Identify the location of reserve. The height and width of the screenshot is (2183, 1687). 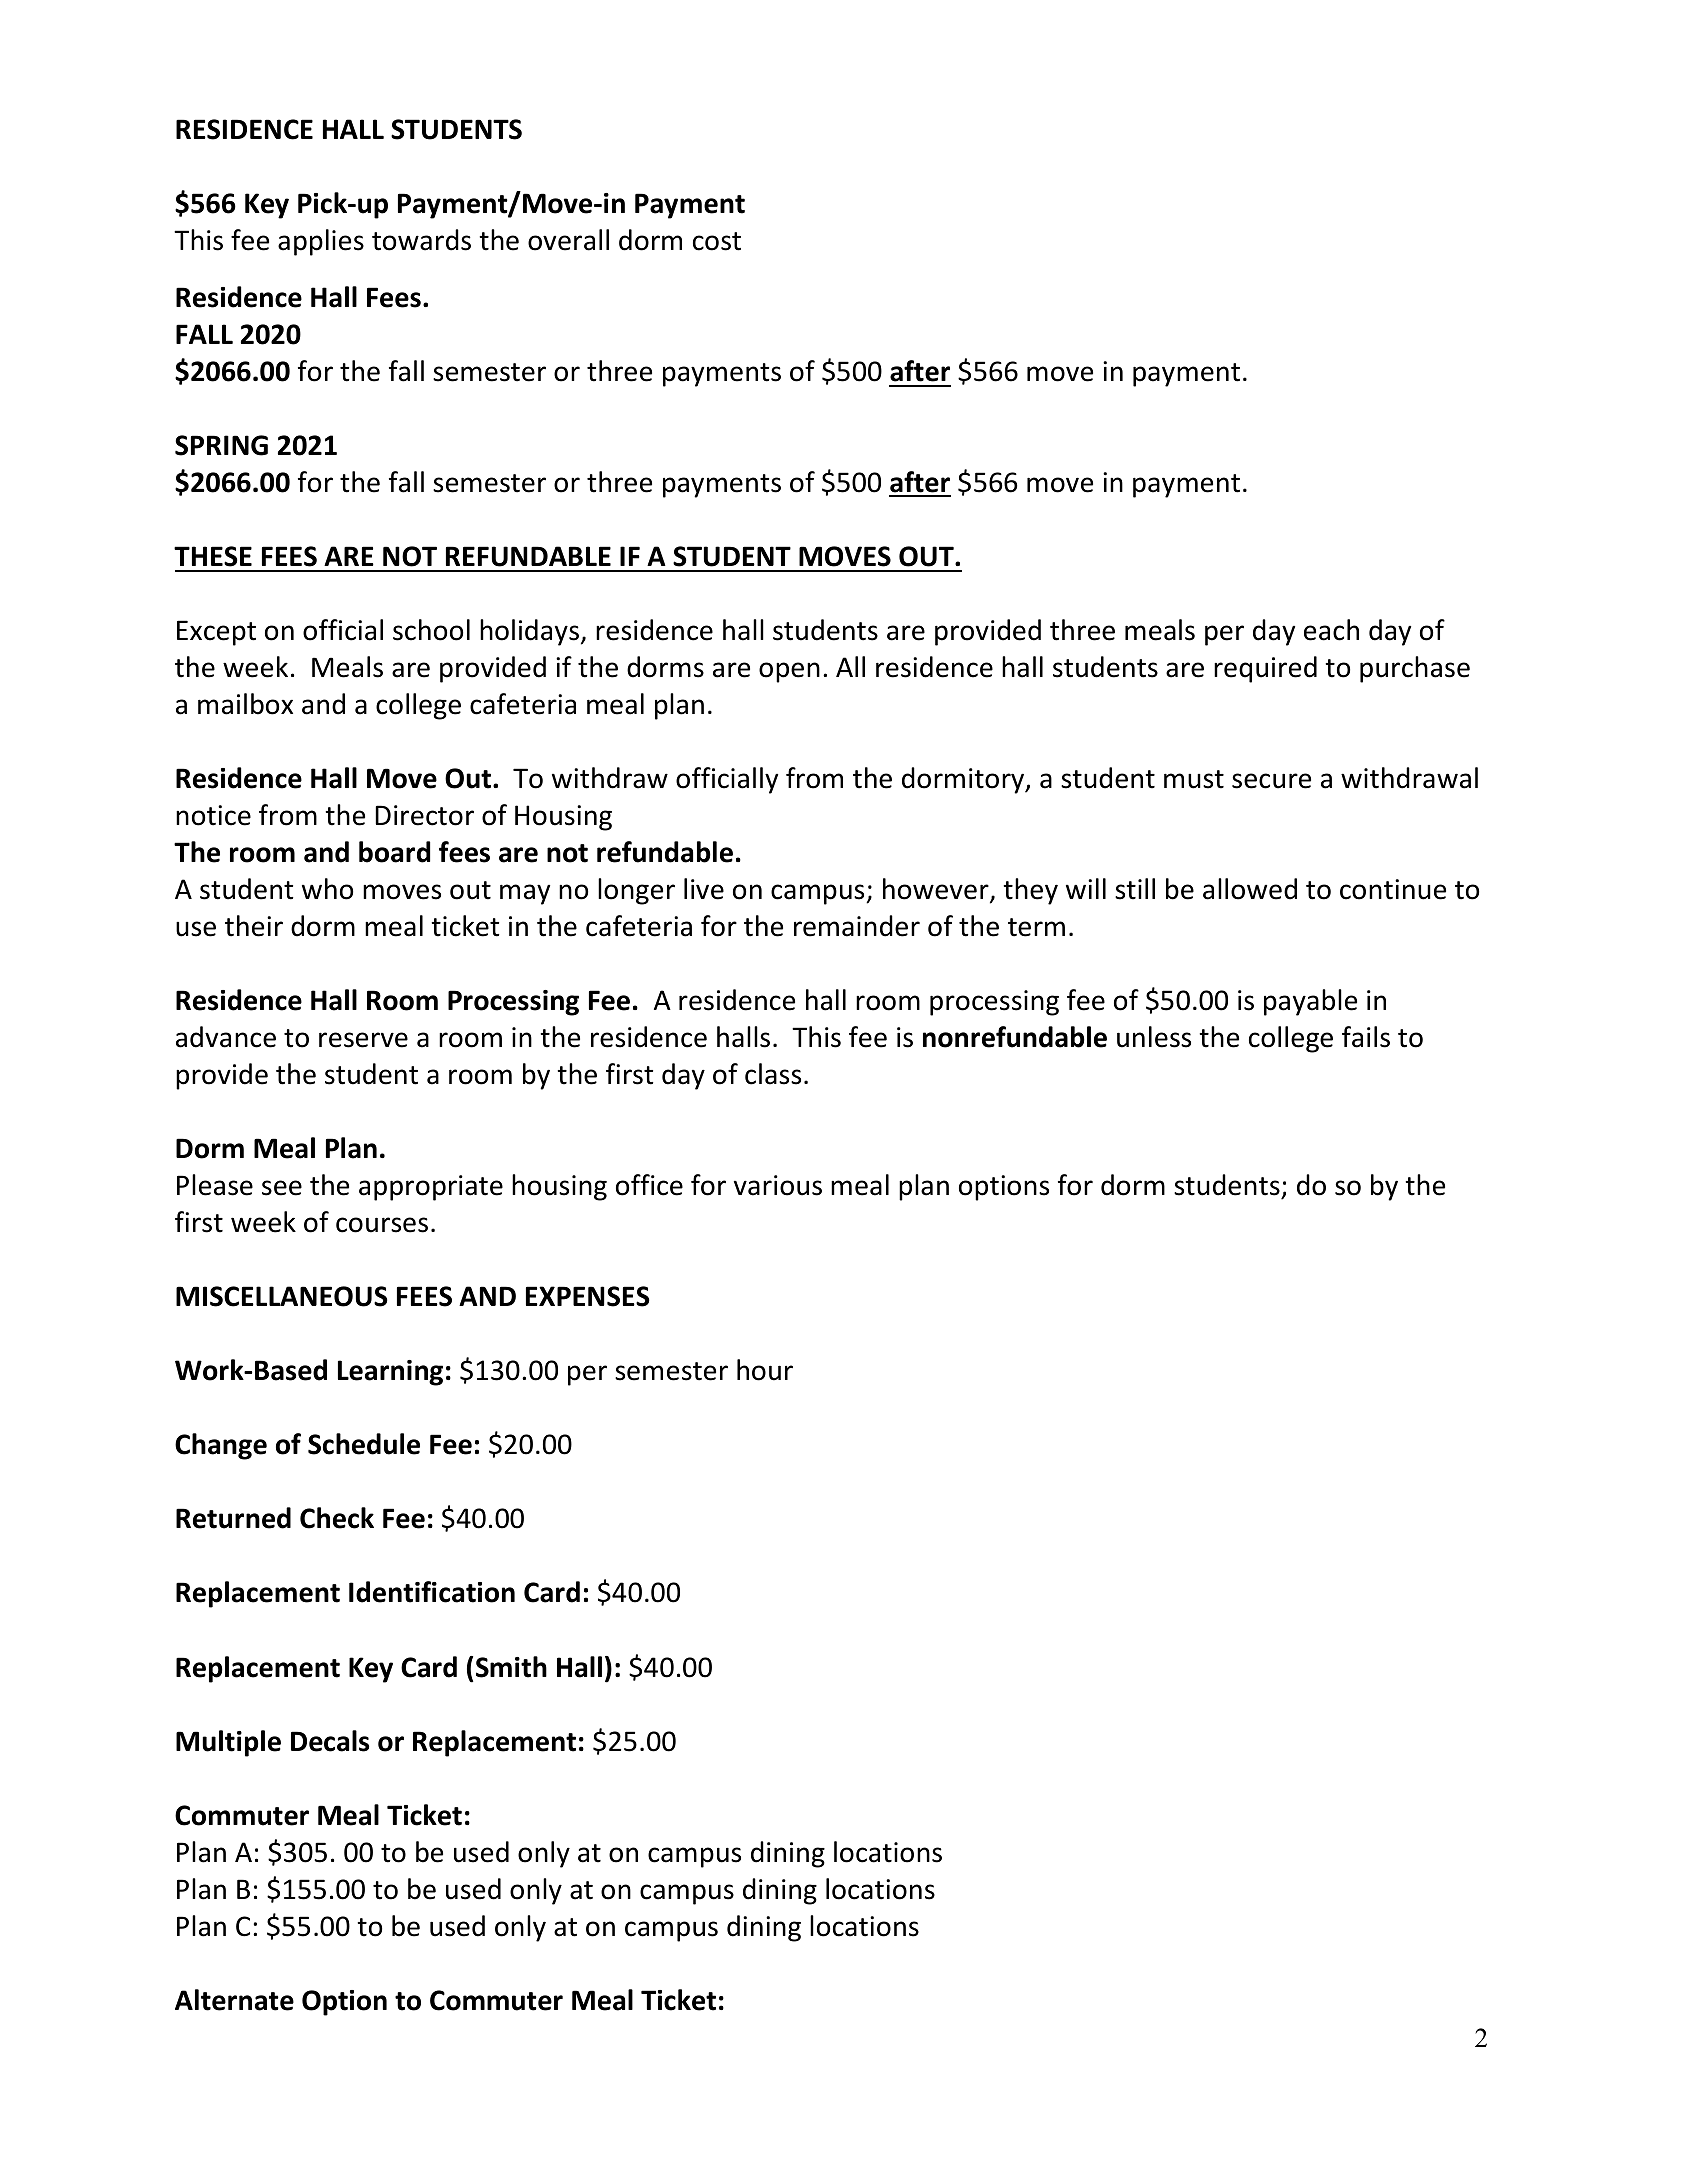
(363, 1040).
